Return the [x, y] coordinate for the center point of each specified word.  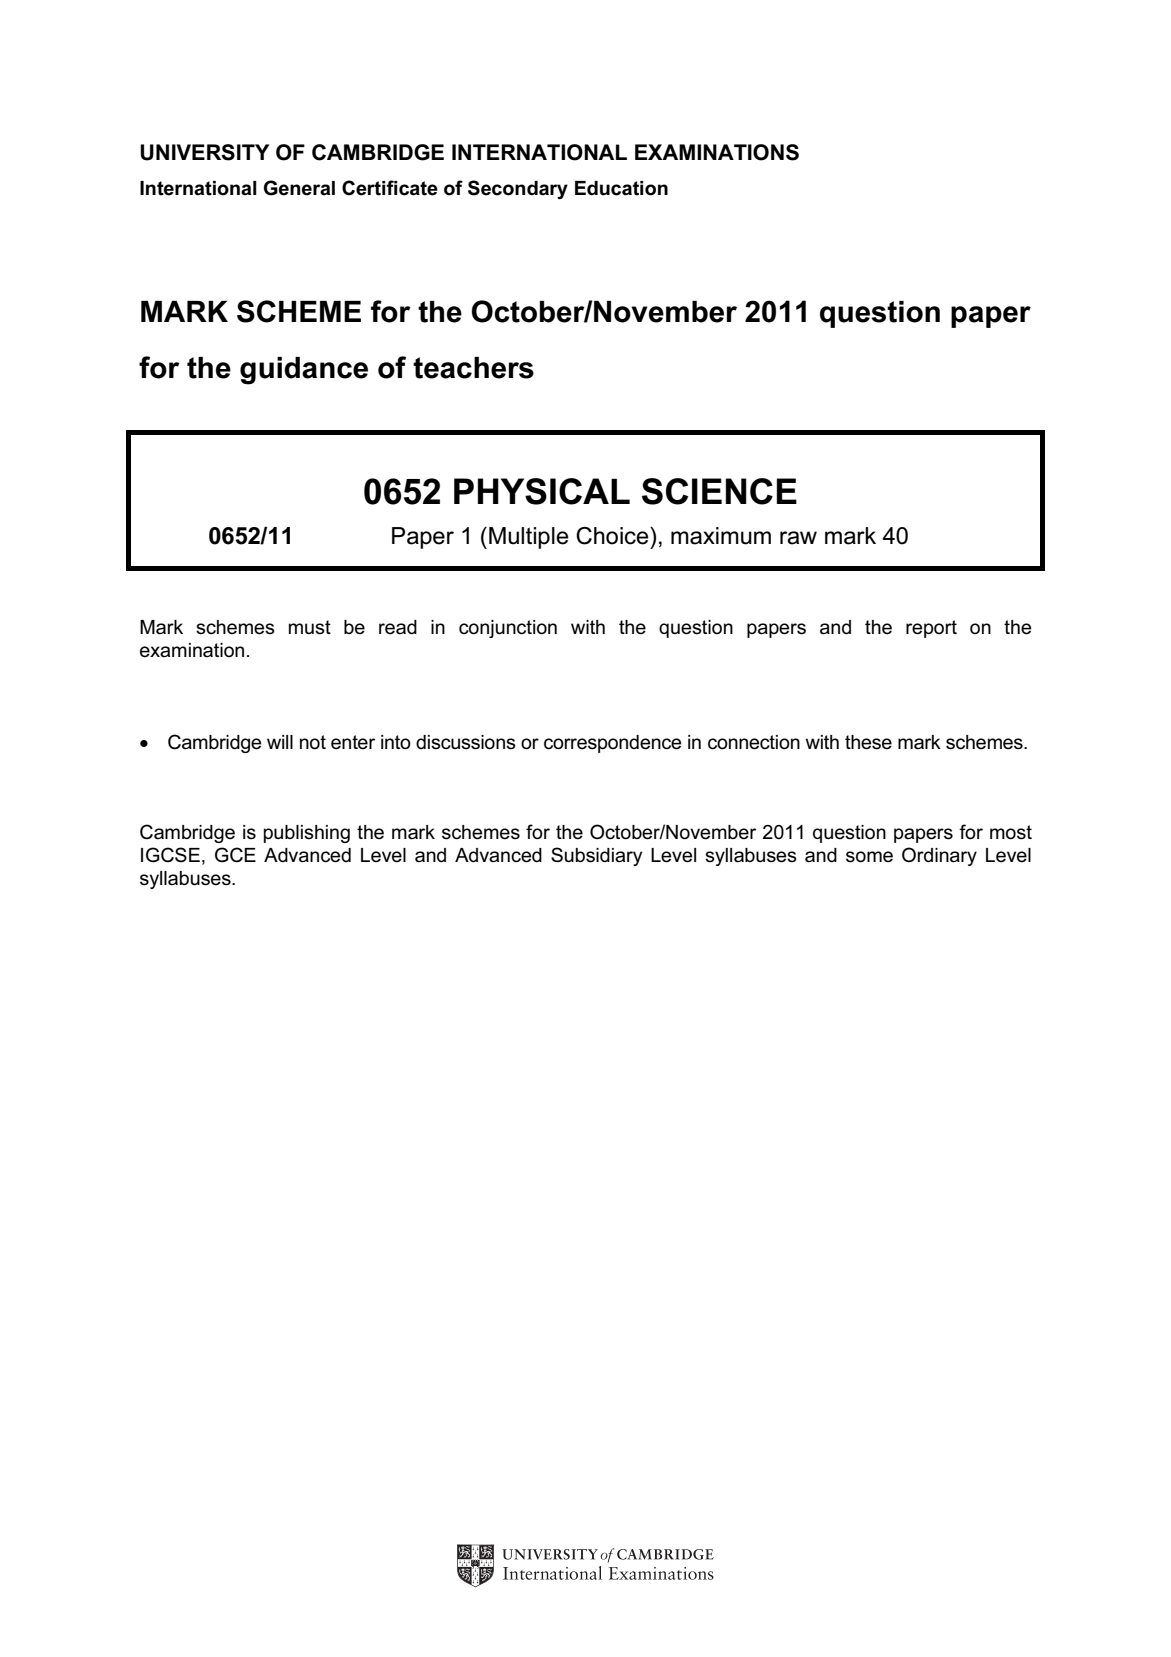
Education [621, 188]
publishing [307, 834]
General [299, 188]
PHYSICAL [542, 491]
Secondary [518, 189]
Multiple [529, 538]
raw [798, 538]
